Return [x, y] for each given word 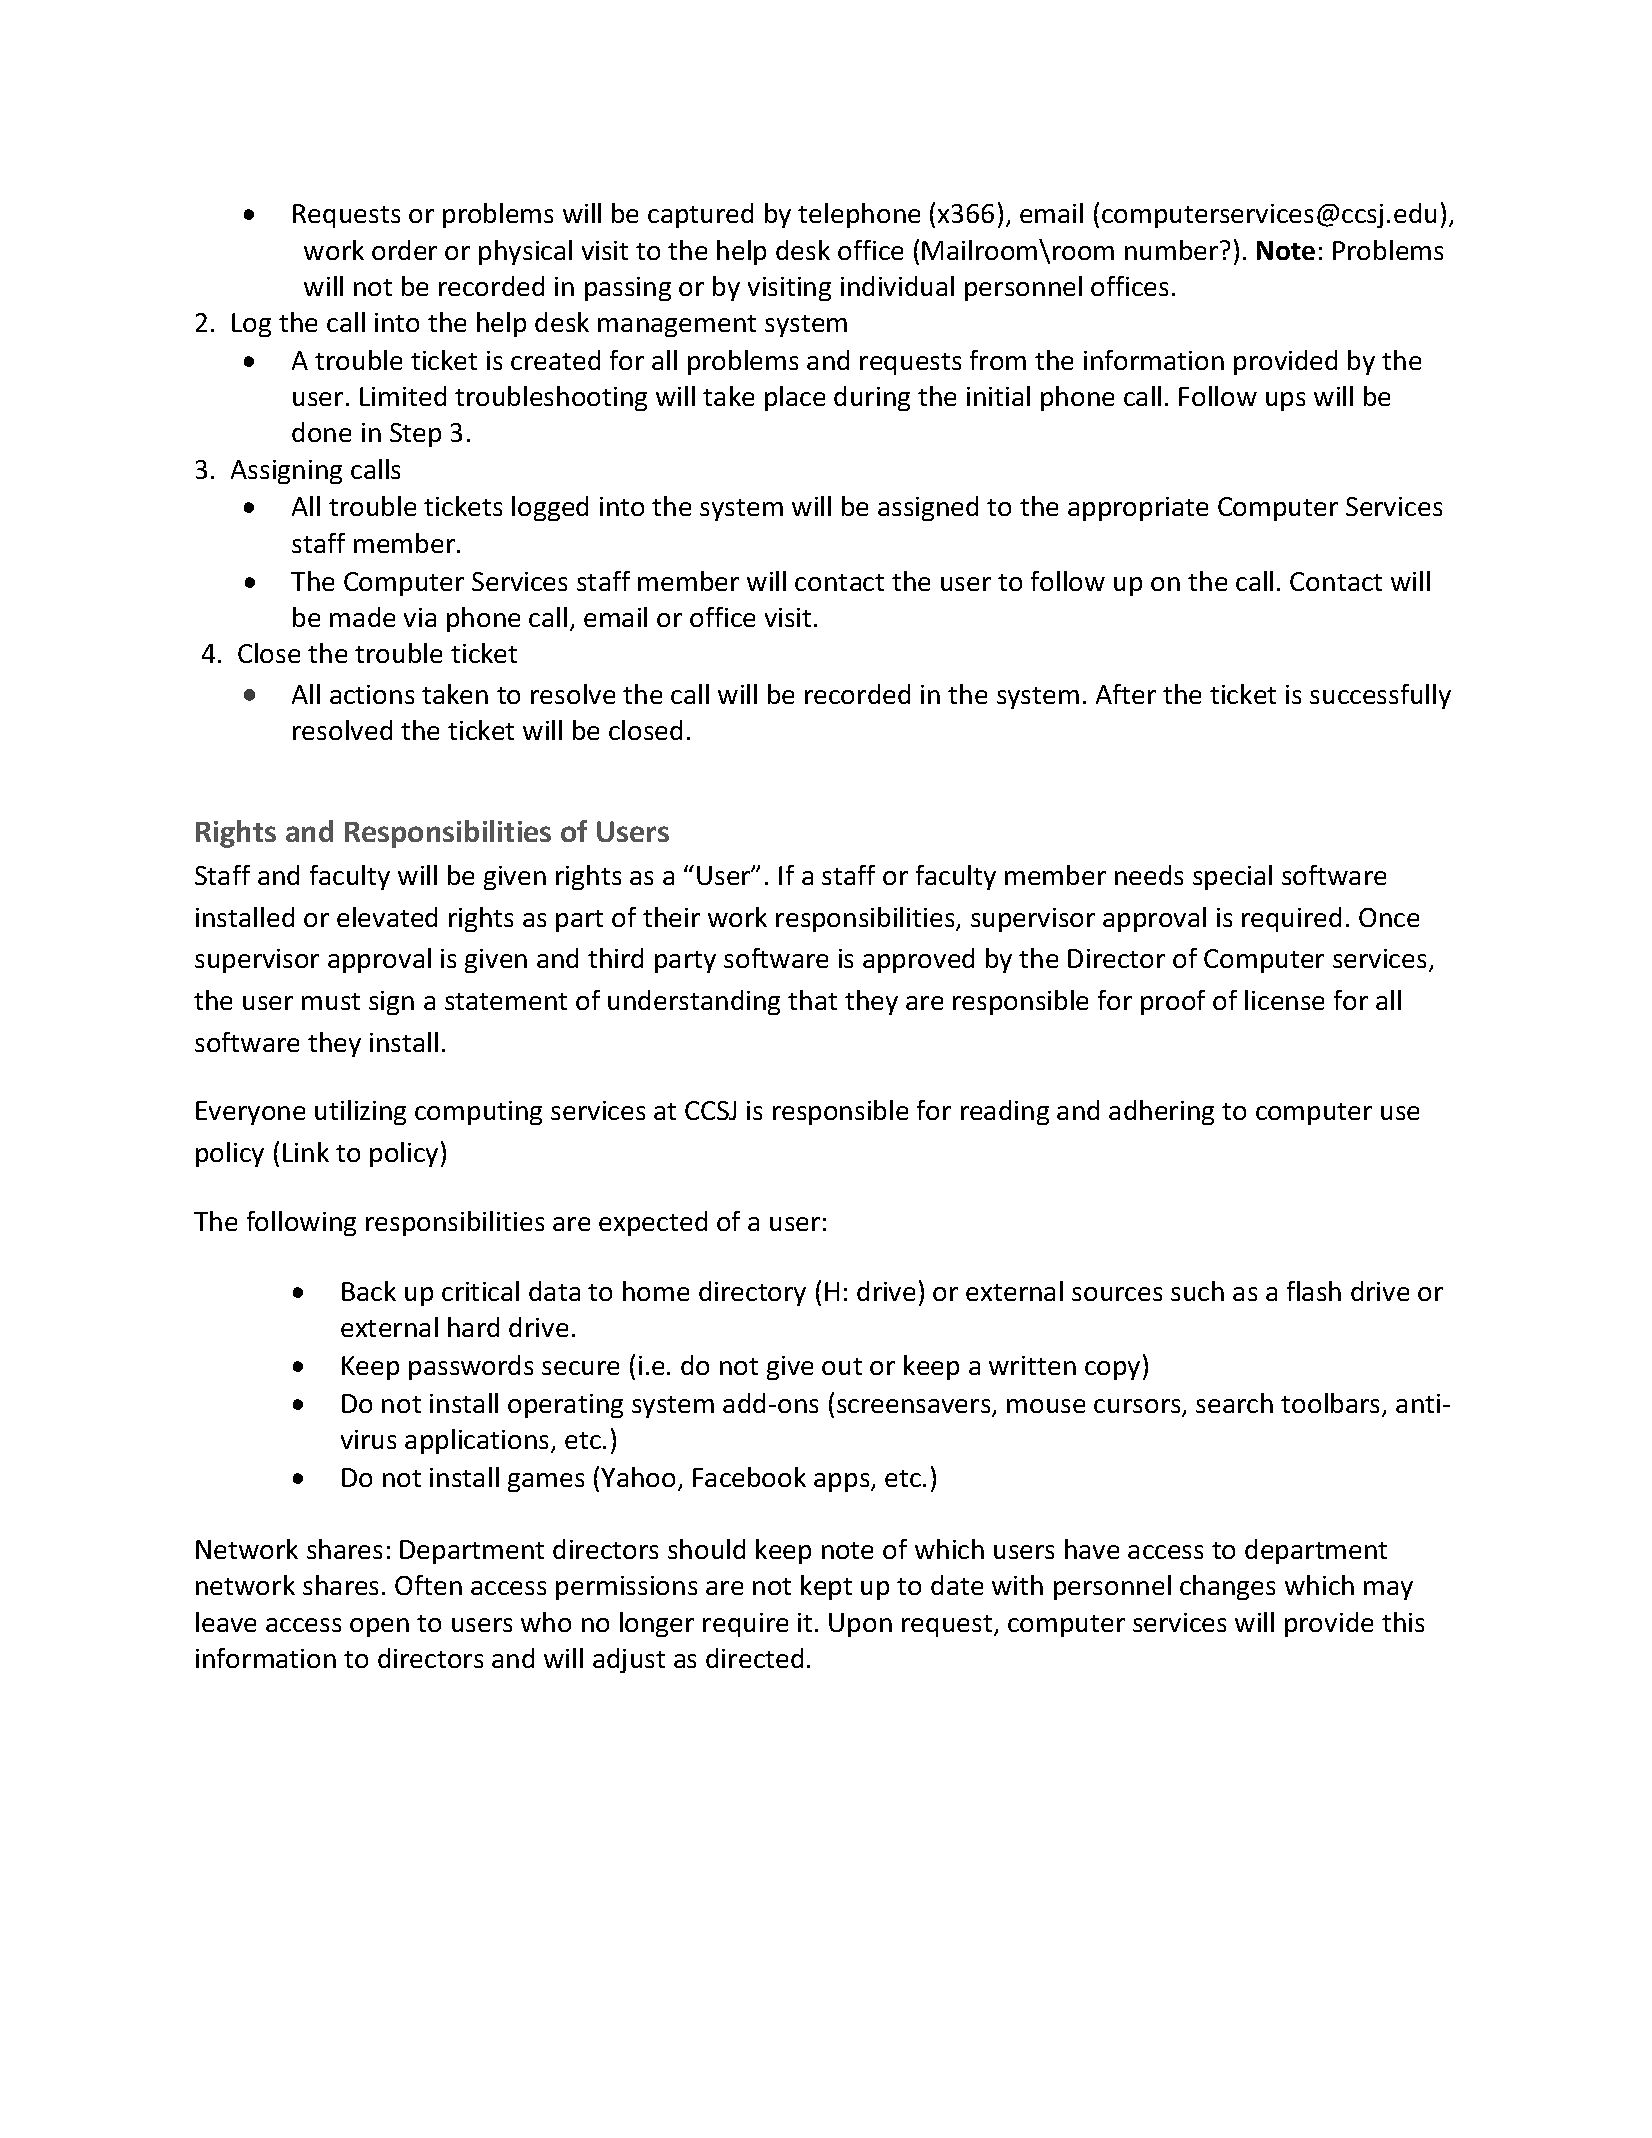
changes [1227, 1587]
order [404, 250]
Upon [860, 1625]
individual [897, 286]
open [379, 1627]
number [1173, 250]
